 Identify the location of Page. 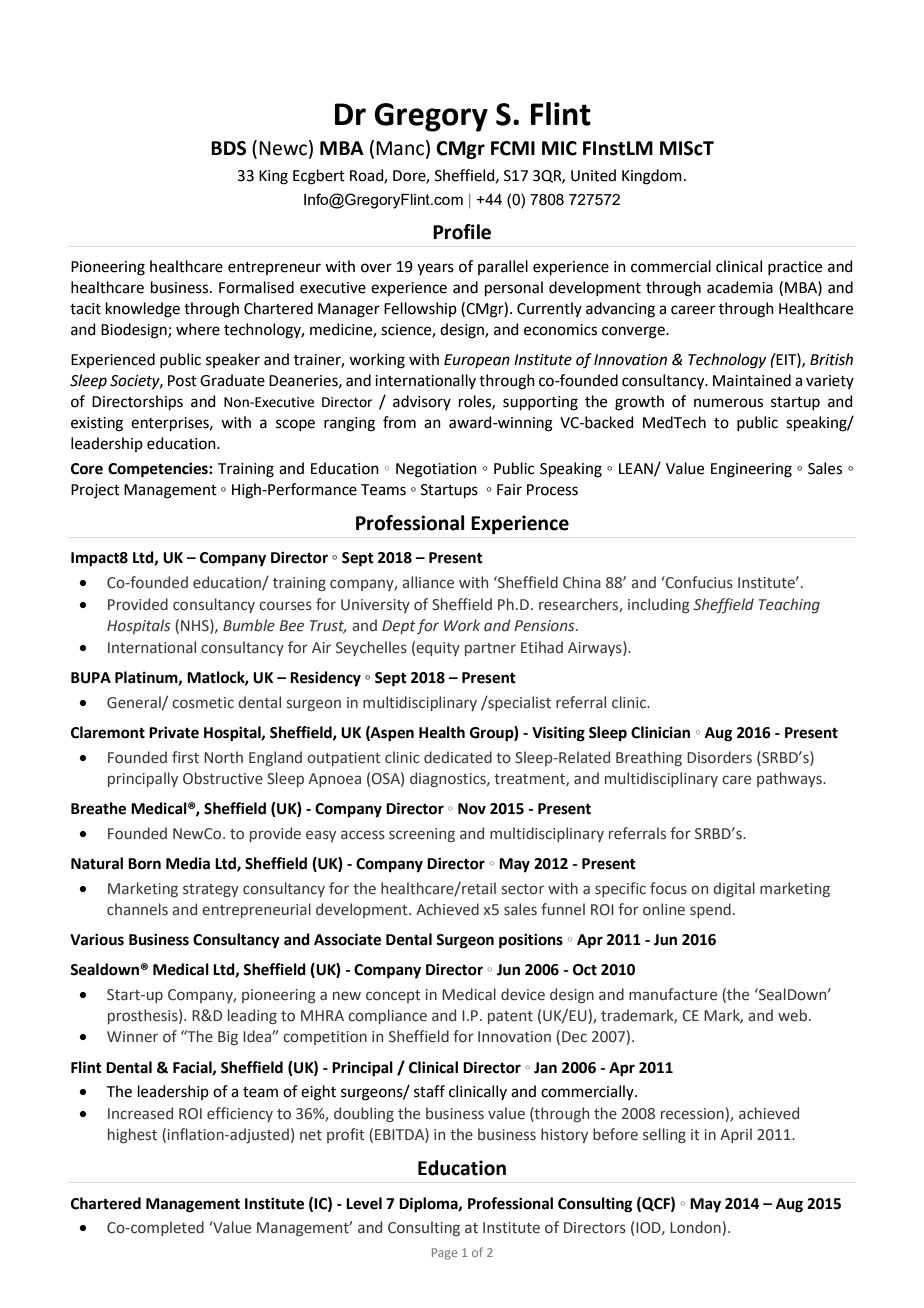
(444, 1254).
